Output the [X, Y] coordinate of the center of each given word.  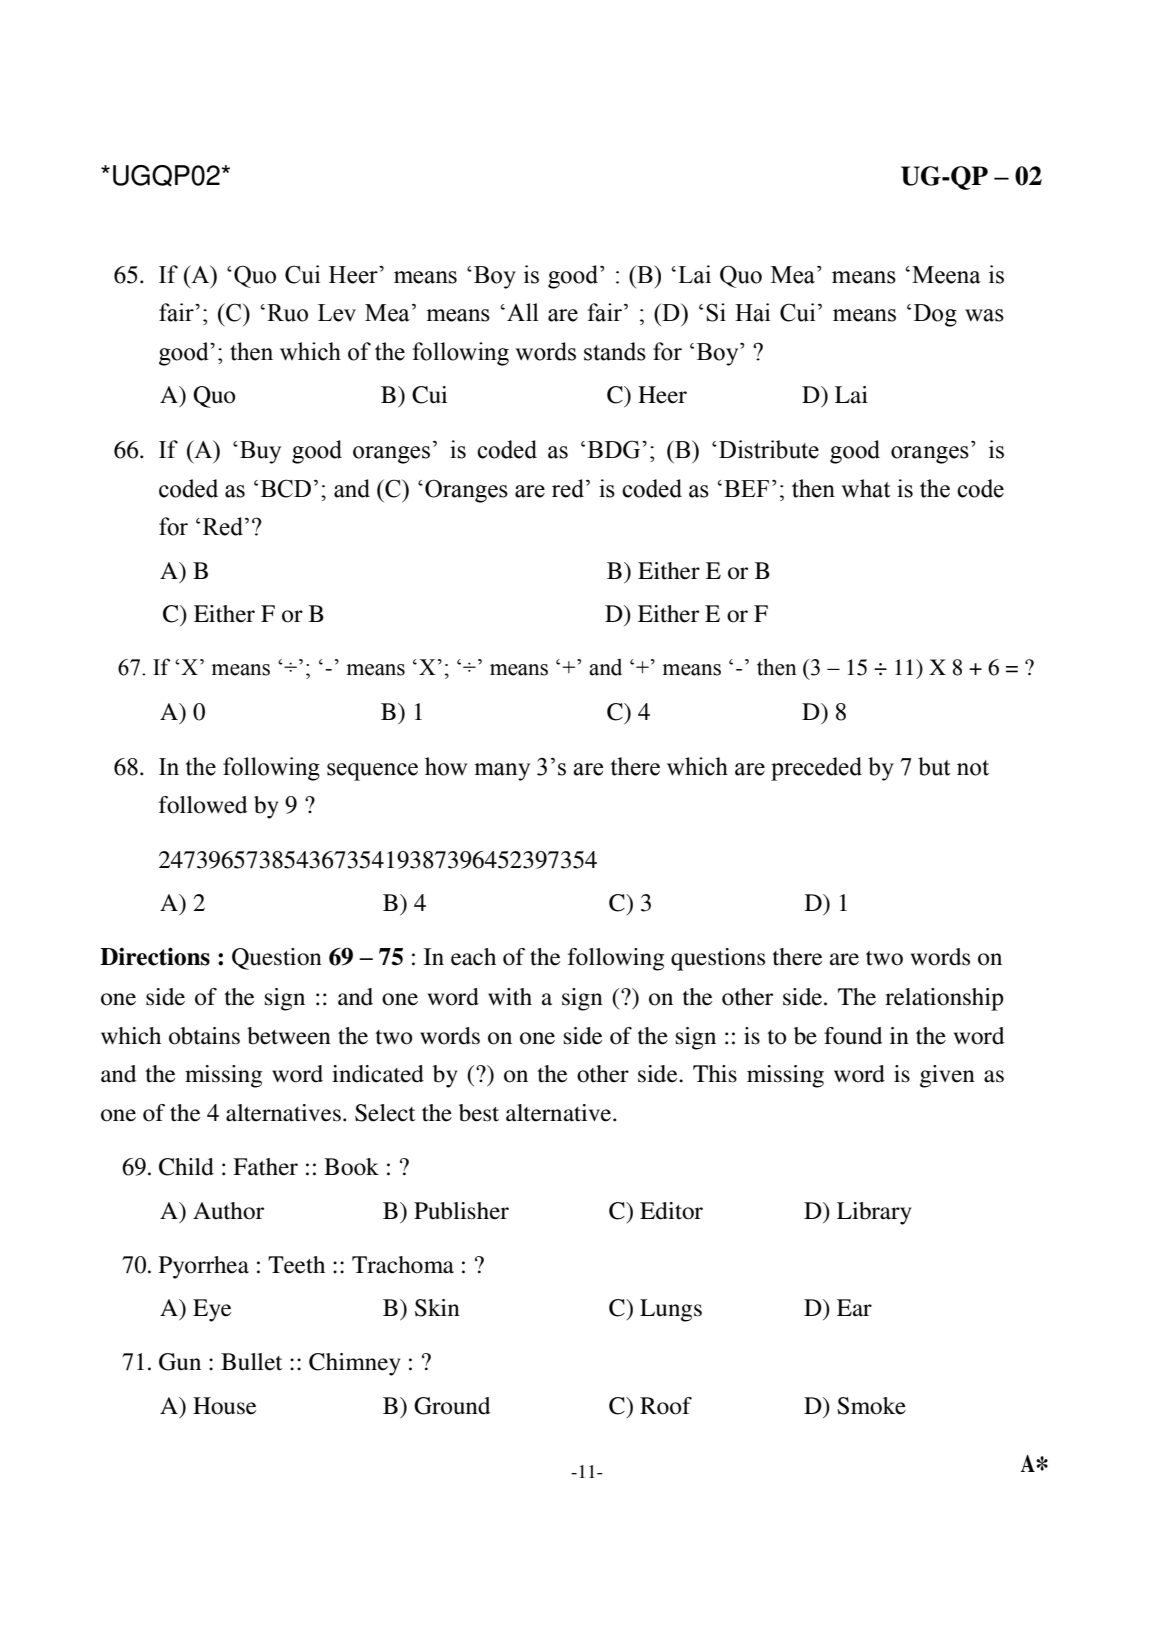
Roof [666, 1406]
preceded [816, 769]
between [289, 1036]
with [510, 997]
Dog [935, 315]
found [853, 1036]
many [502, 772]
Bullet [251, 1362]
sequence [372, 772]
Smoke [871, 1406]
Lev [337, 313]
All [523, 312]
